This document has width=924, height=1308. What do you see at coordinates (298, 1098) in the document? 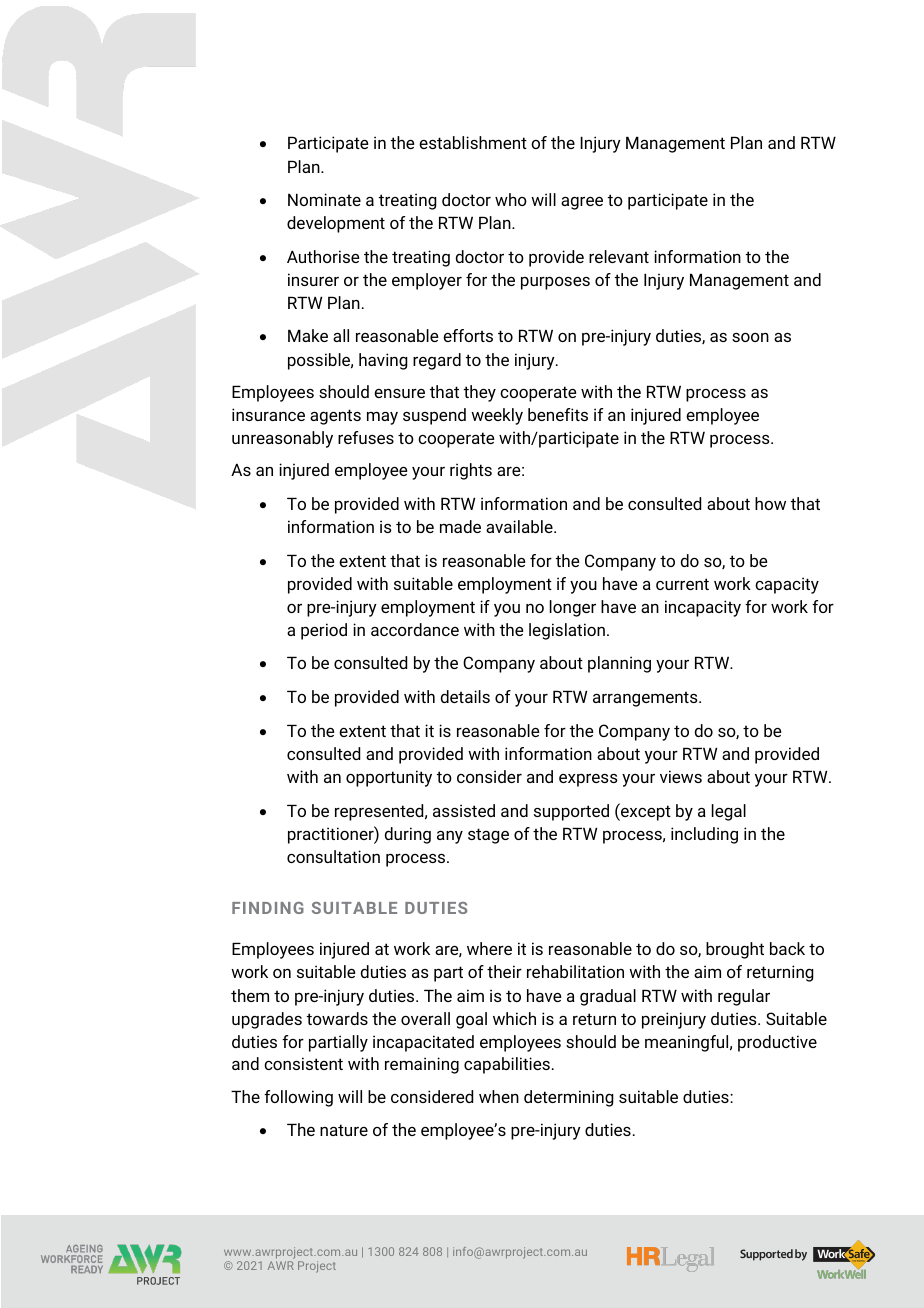
I see `following` at bounding box center [298, 1098].
